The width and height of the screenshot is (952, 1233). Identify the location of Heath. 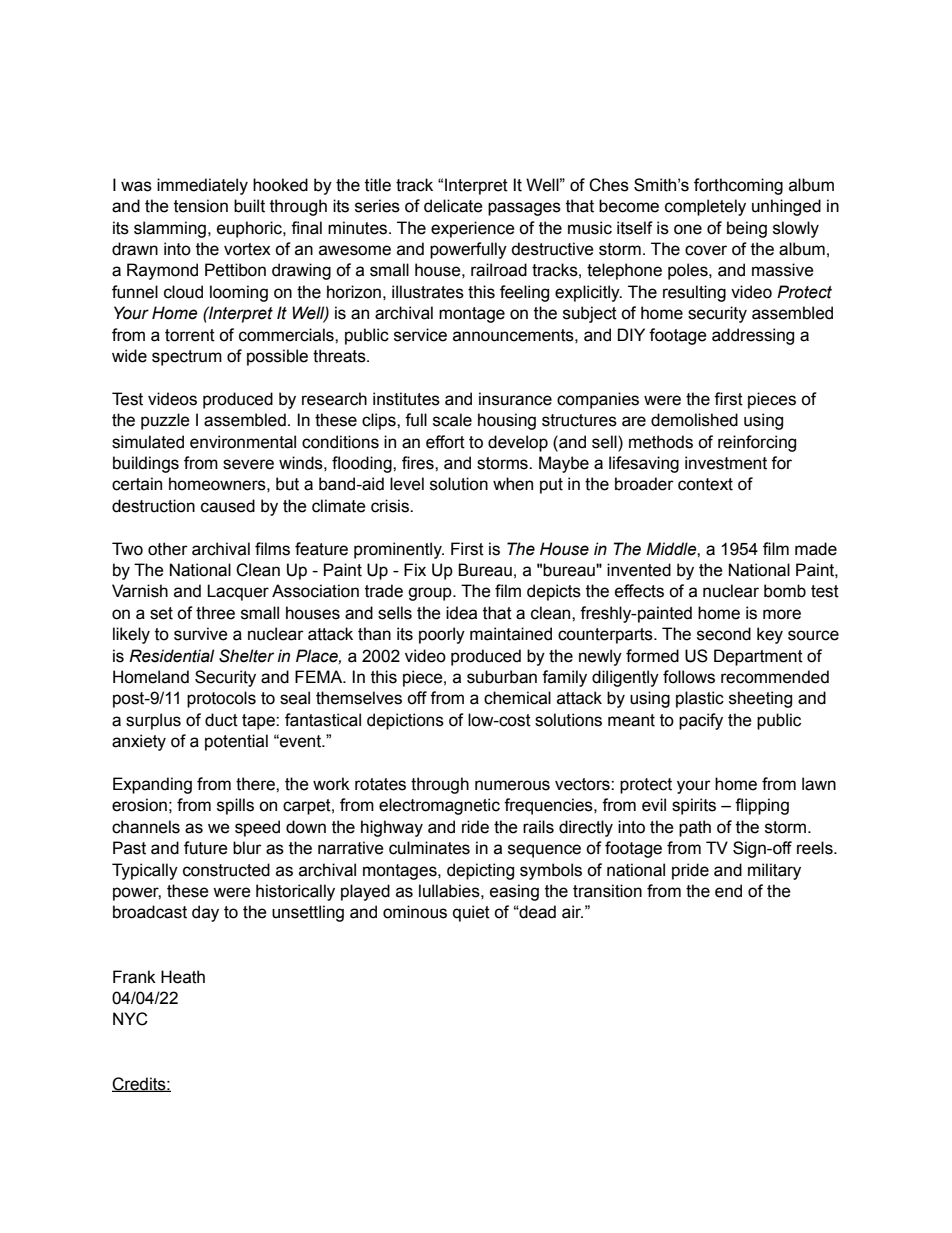
(183, 977).
